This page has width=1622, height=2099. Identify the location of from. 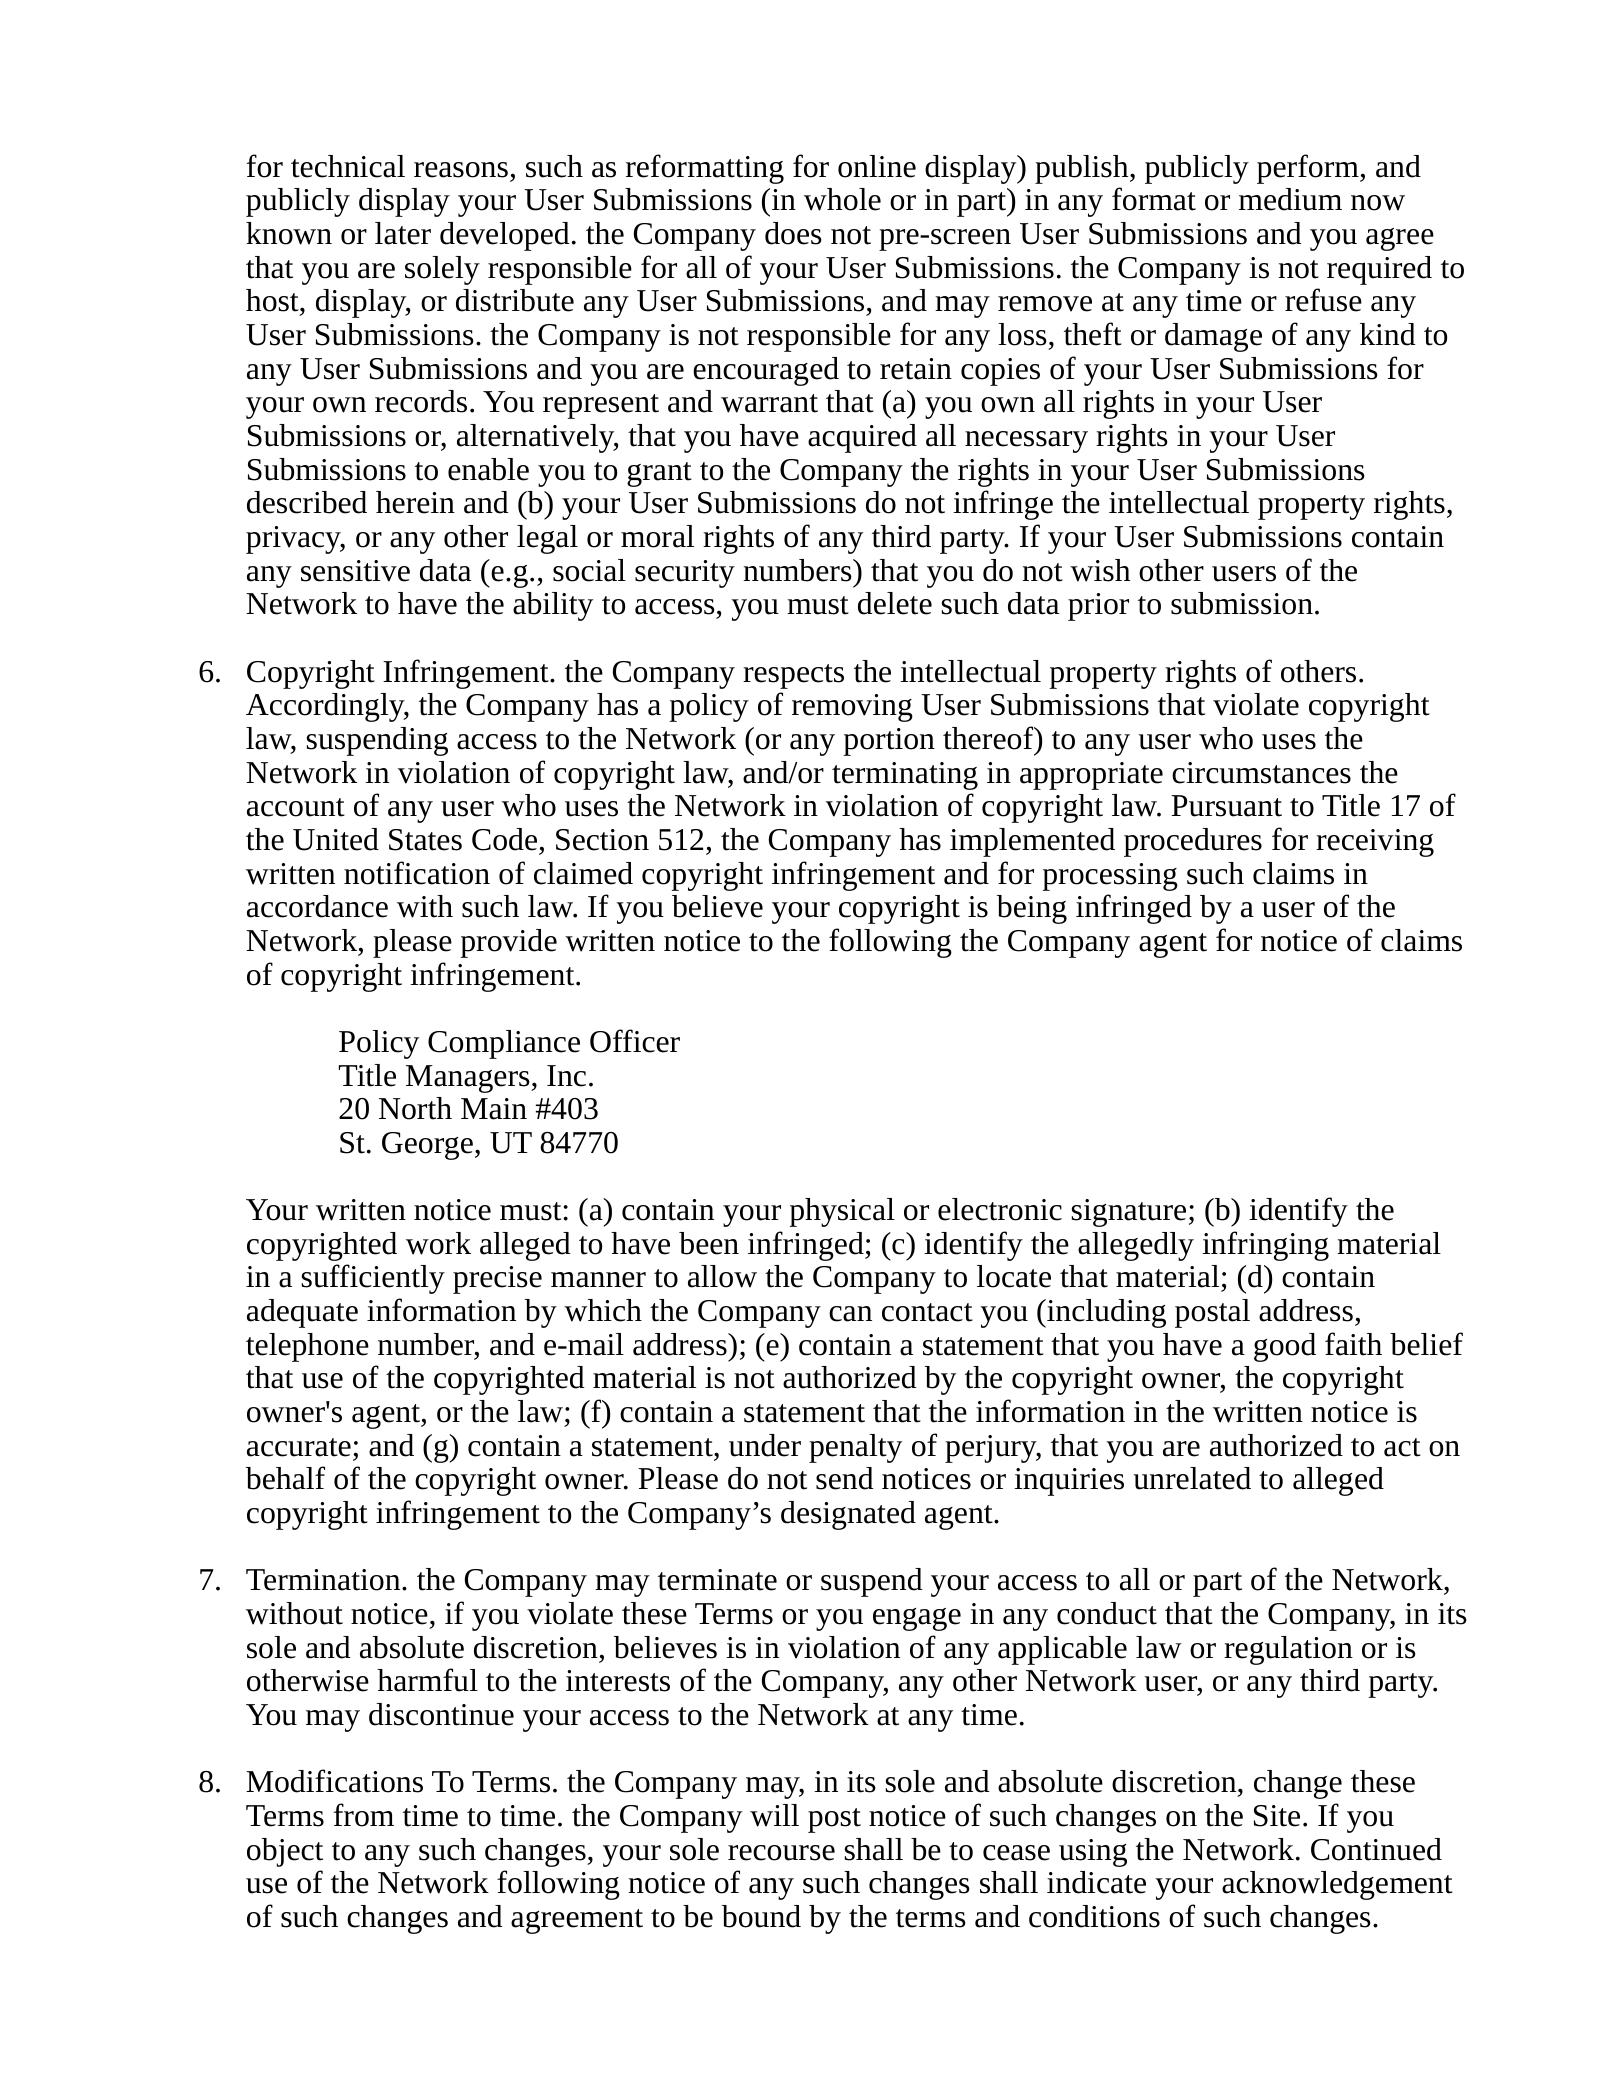
(364, 1815).
